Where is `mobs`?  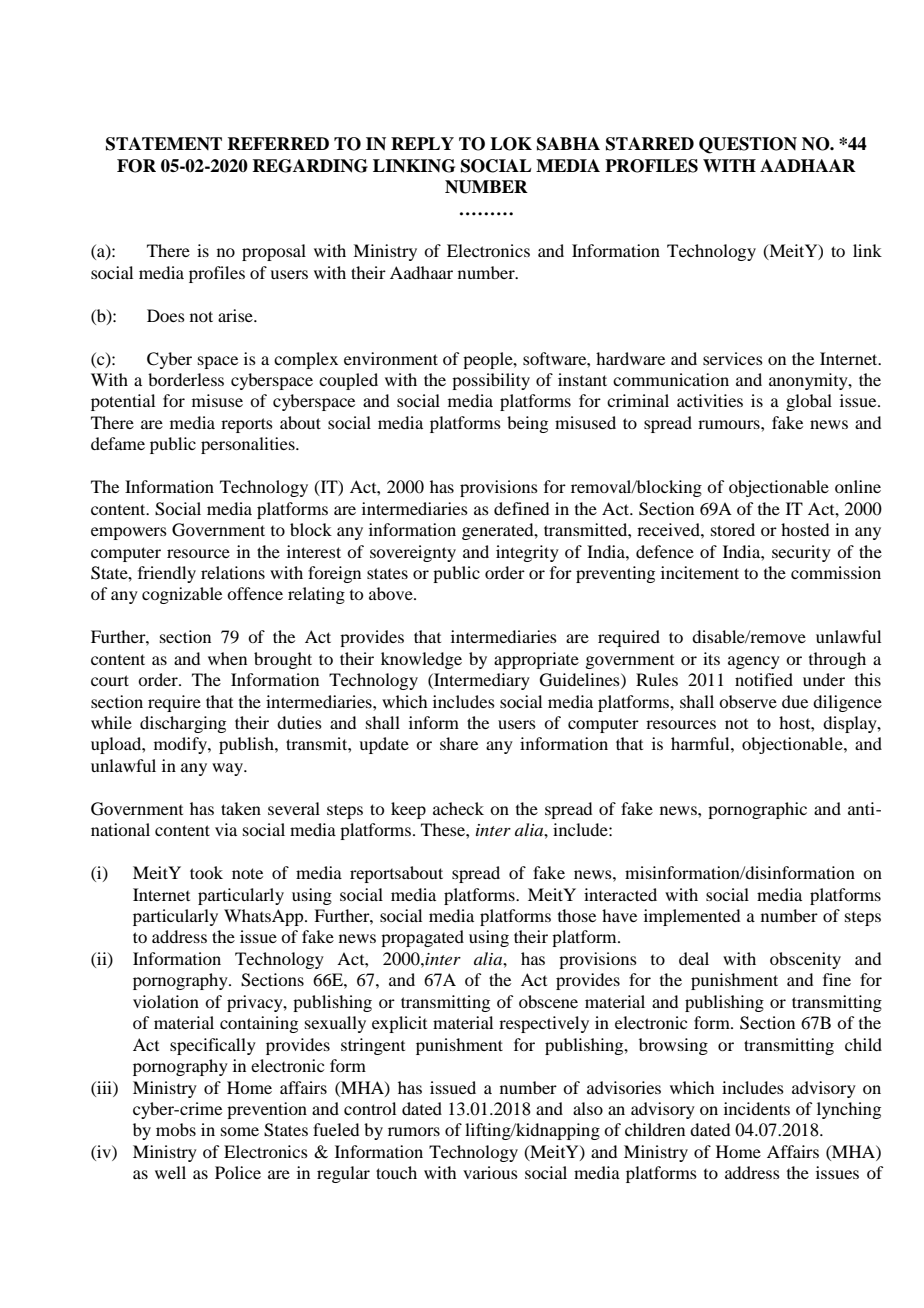
mobs is located at coordinates (176, 1129).
